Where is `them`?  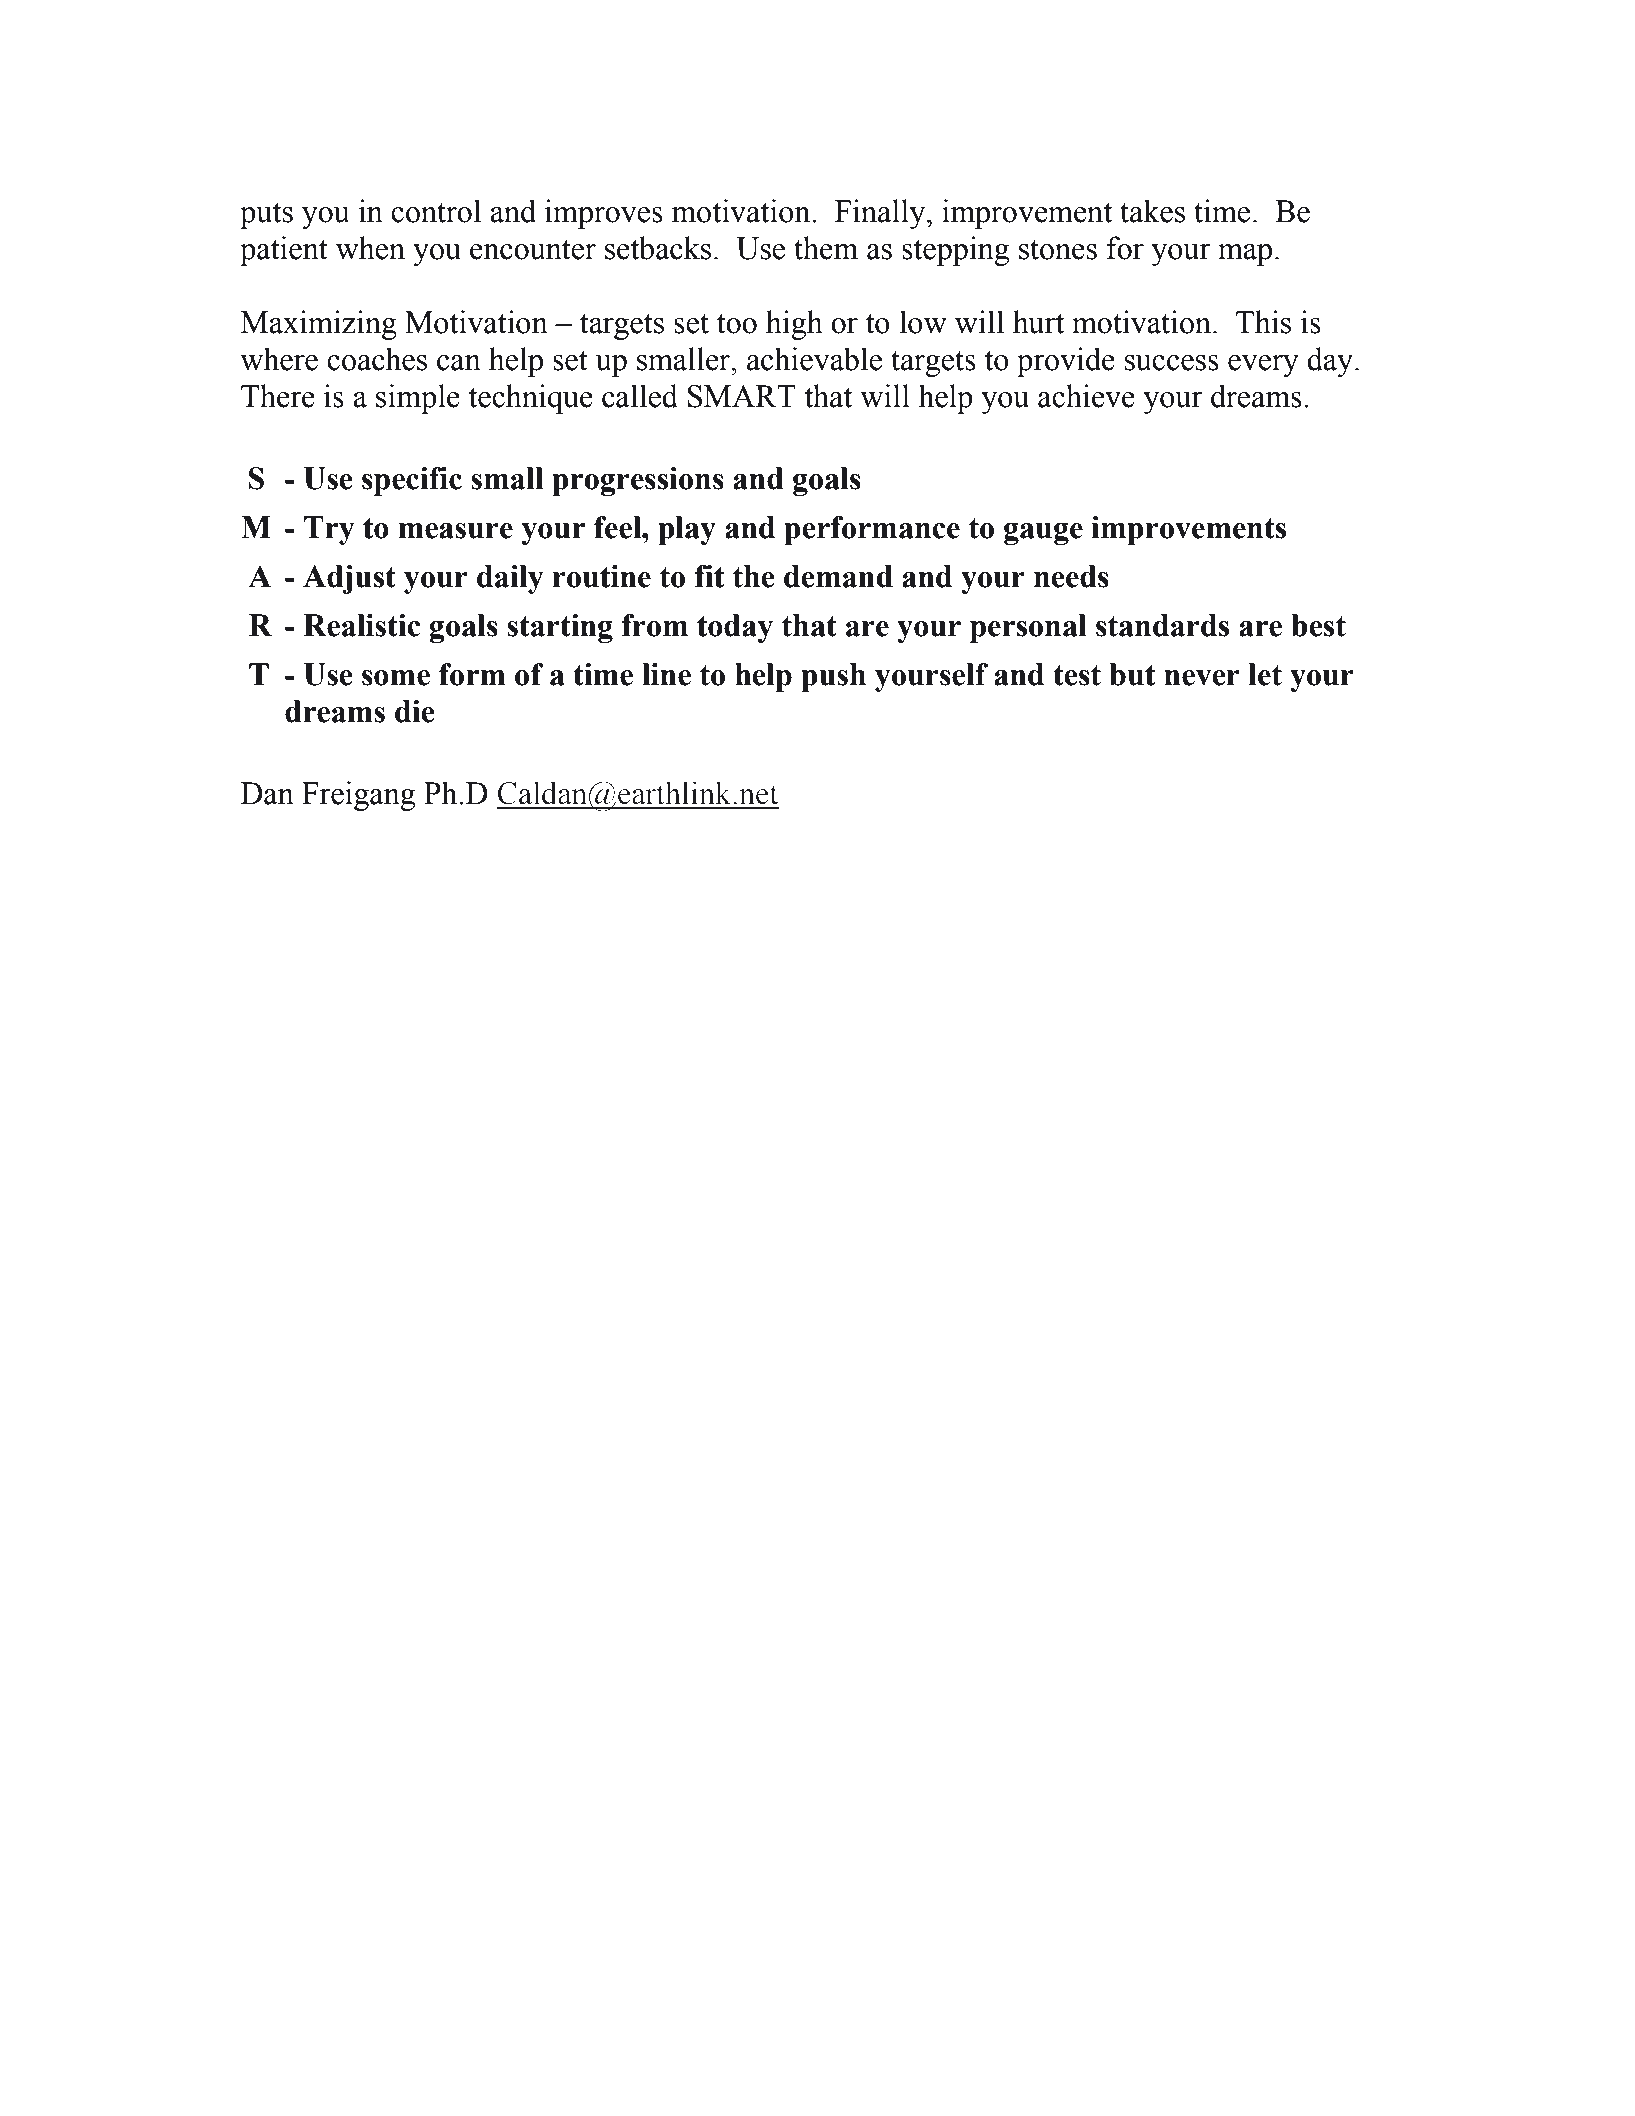
them is located at coordinates (826, 248).
